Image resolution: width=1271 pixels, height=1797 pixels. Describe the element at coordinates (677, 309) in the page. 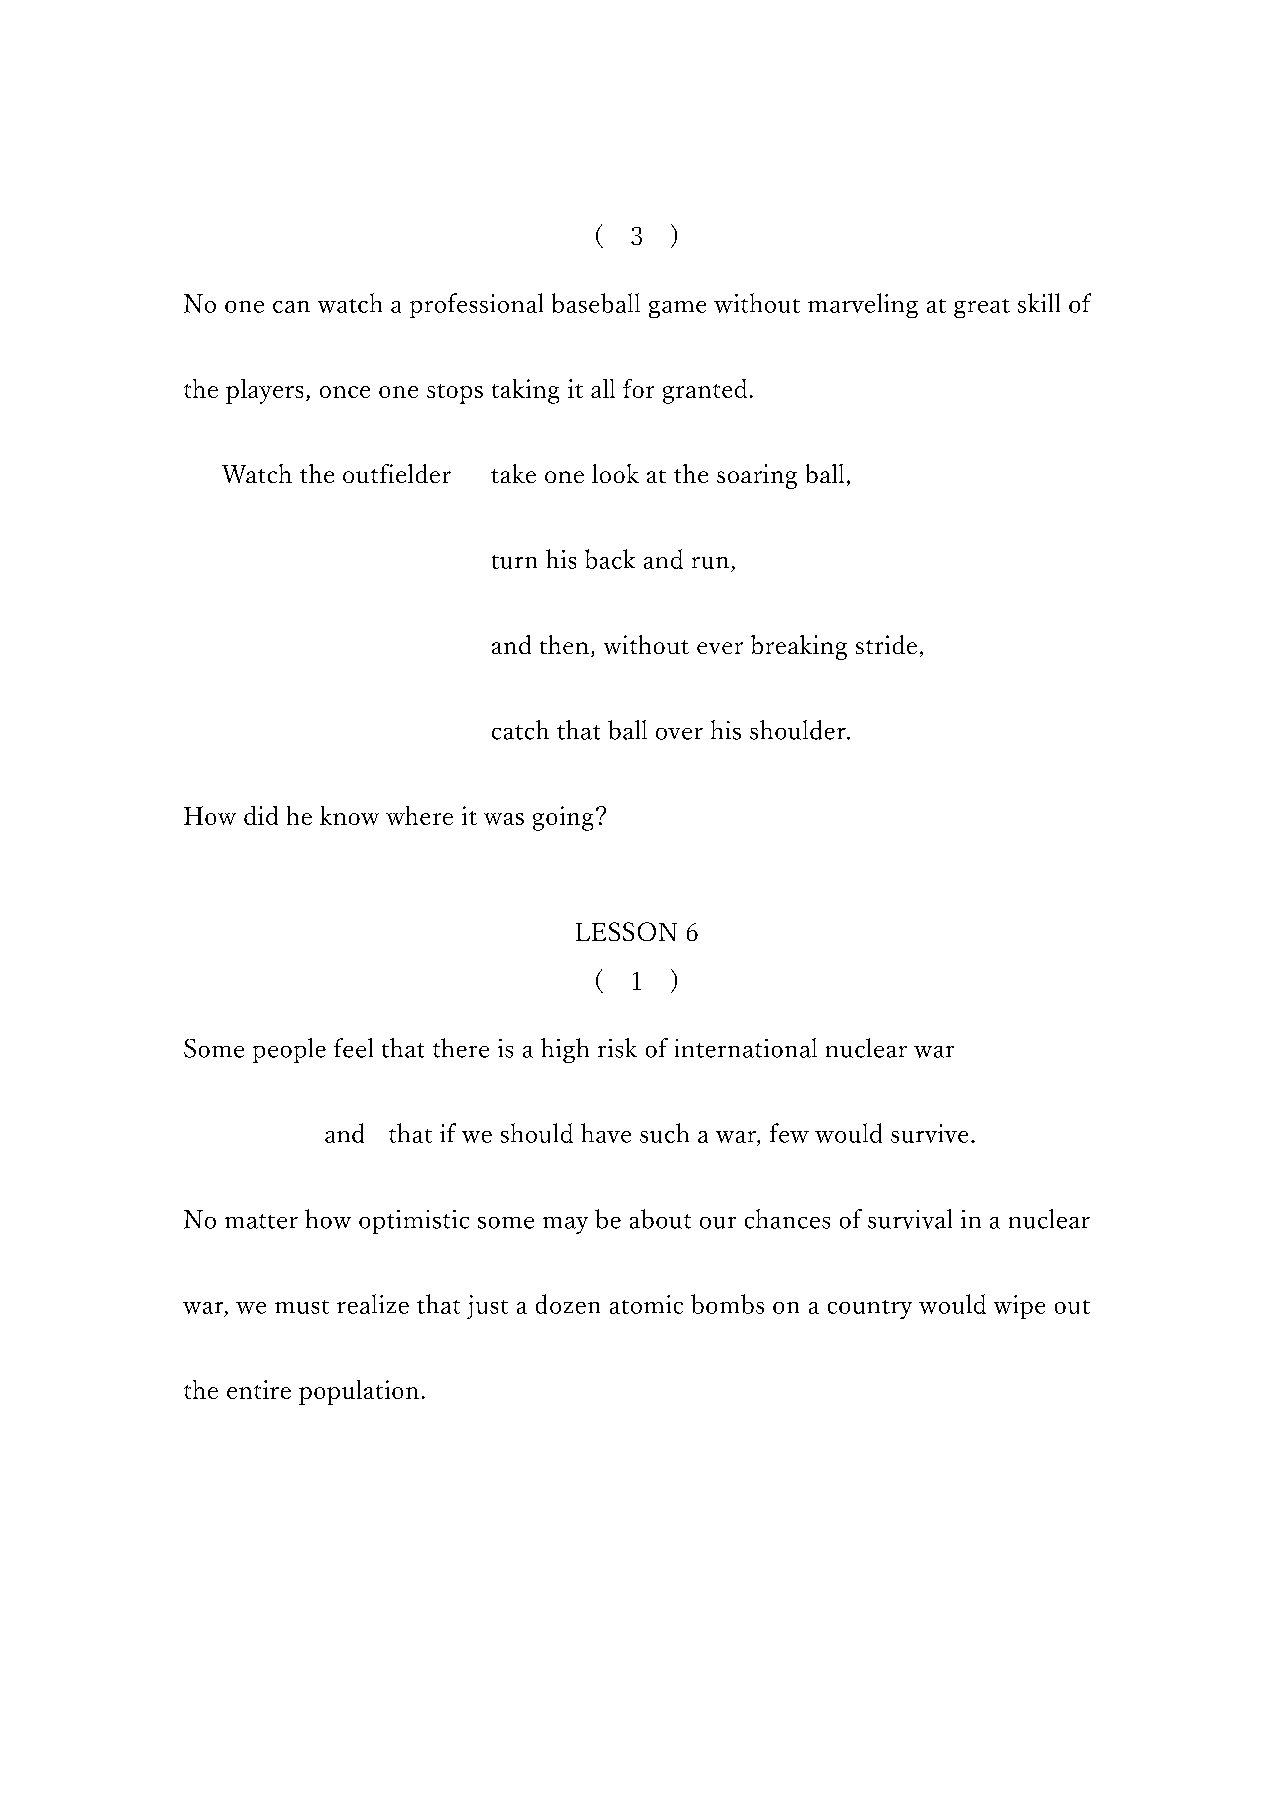

I see `game` at that location.
